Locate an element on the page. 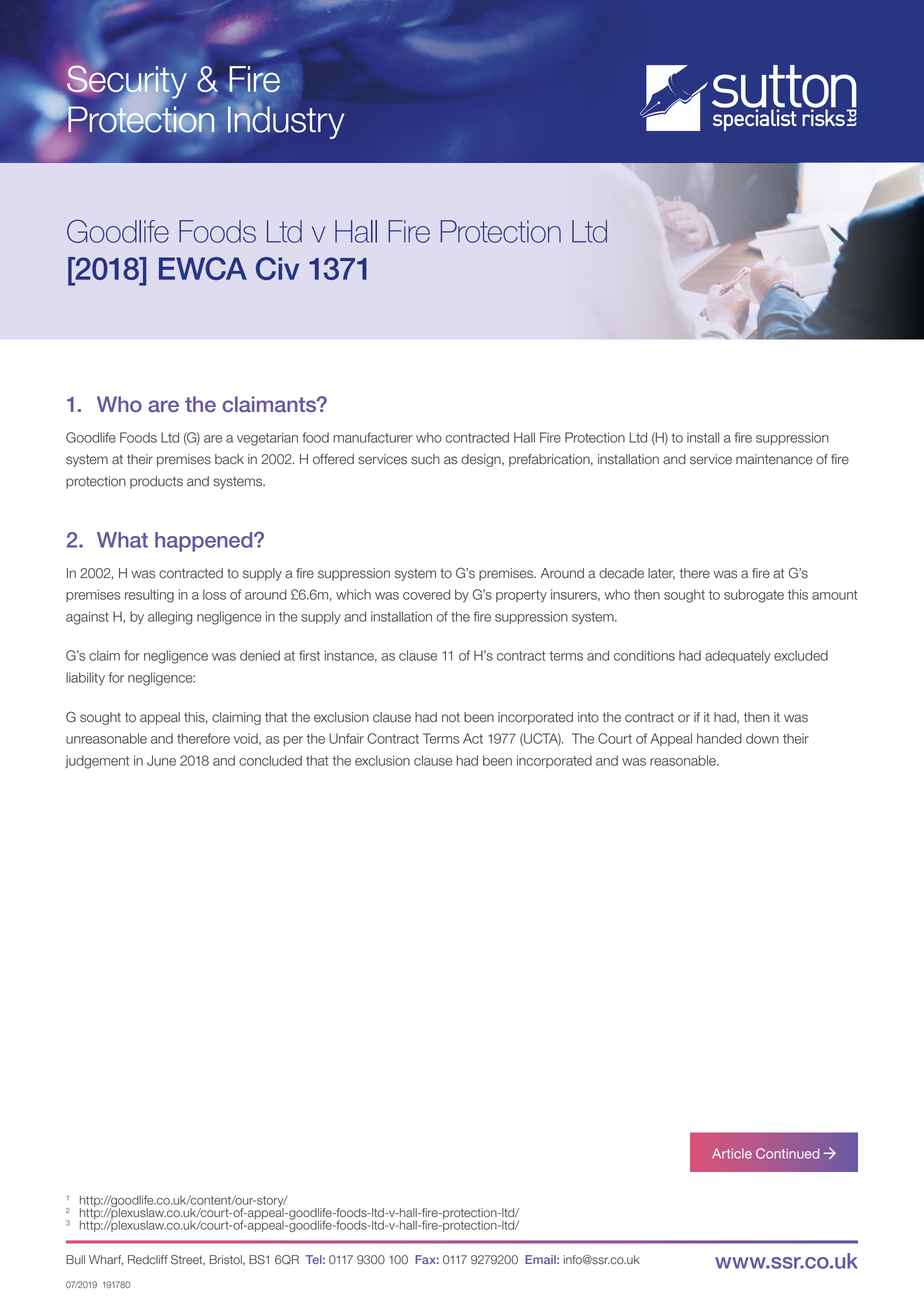 Image resolution: width=924 pixels, height=1308 pixels. Civ is located at coordinates (277, 268).
